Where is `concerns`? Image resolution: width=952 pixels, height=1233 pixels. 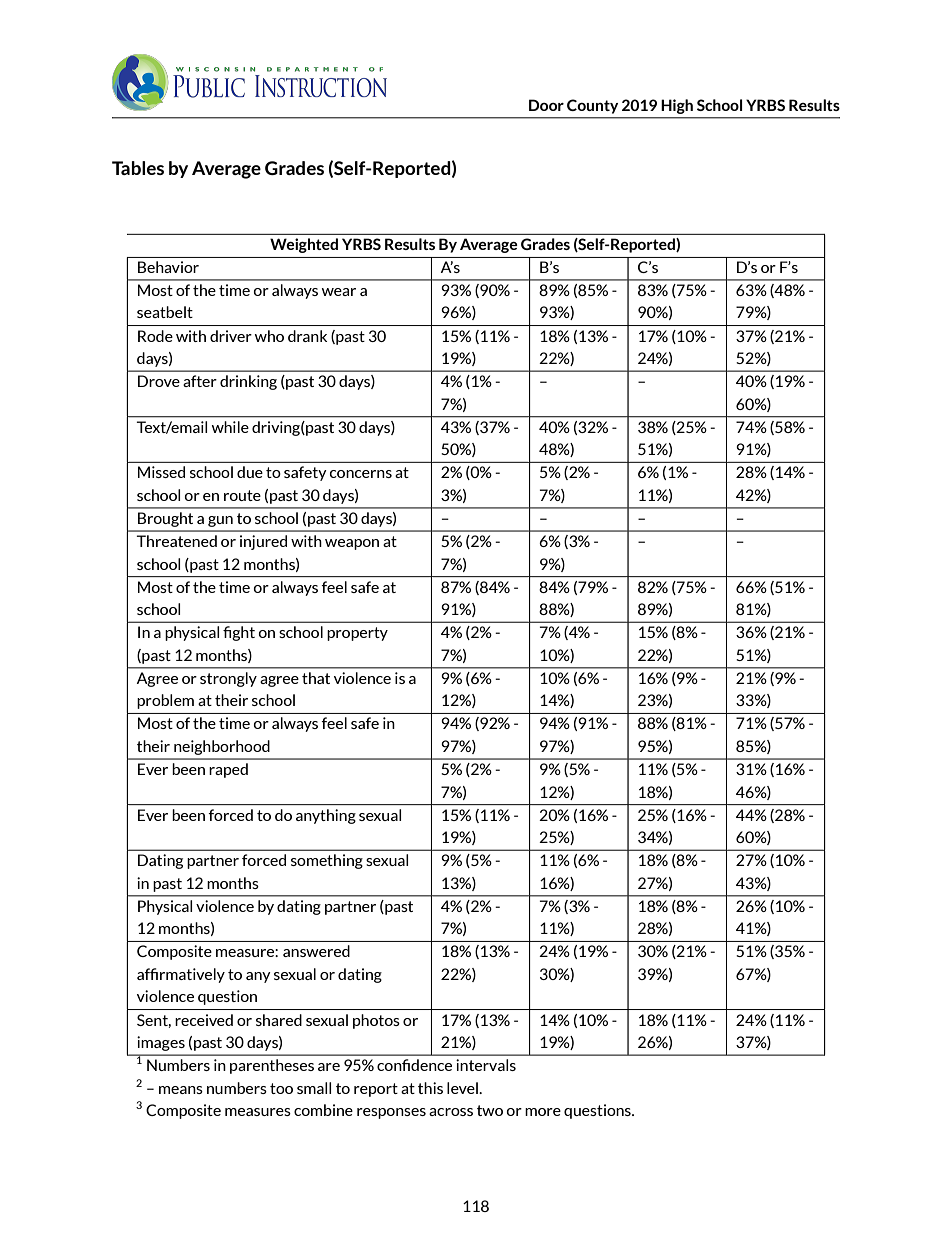 concerns is located at coordinates (361, 474).
